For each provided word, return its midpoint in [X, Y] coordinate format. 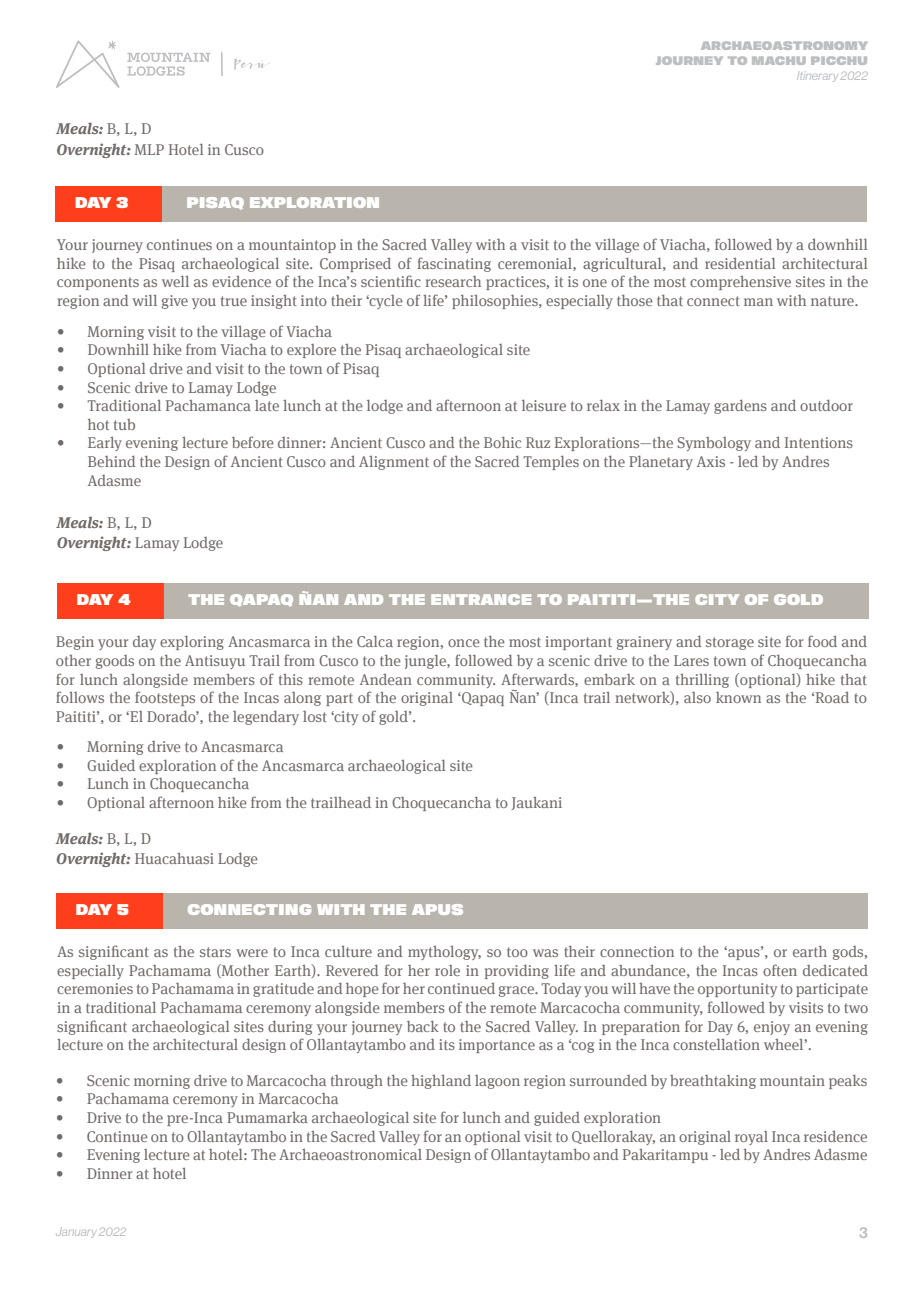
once [464, 643]
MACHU [779, 60]
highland [441, 1082]
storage [730, 643]
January [75, 1233]
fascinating [454, 264]
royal [751, 1138]
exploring [192, 643]
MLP [149, 149]
